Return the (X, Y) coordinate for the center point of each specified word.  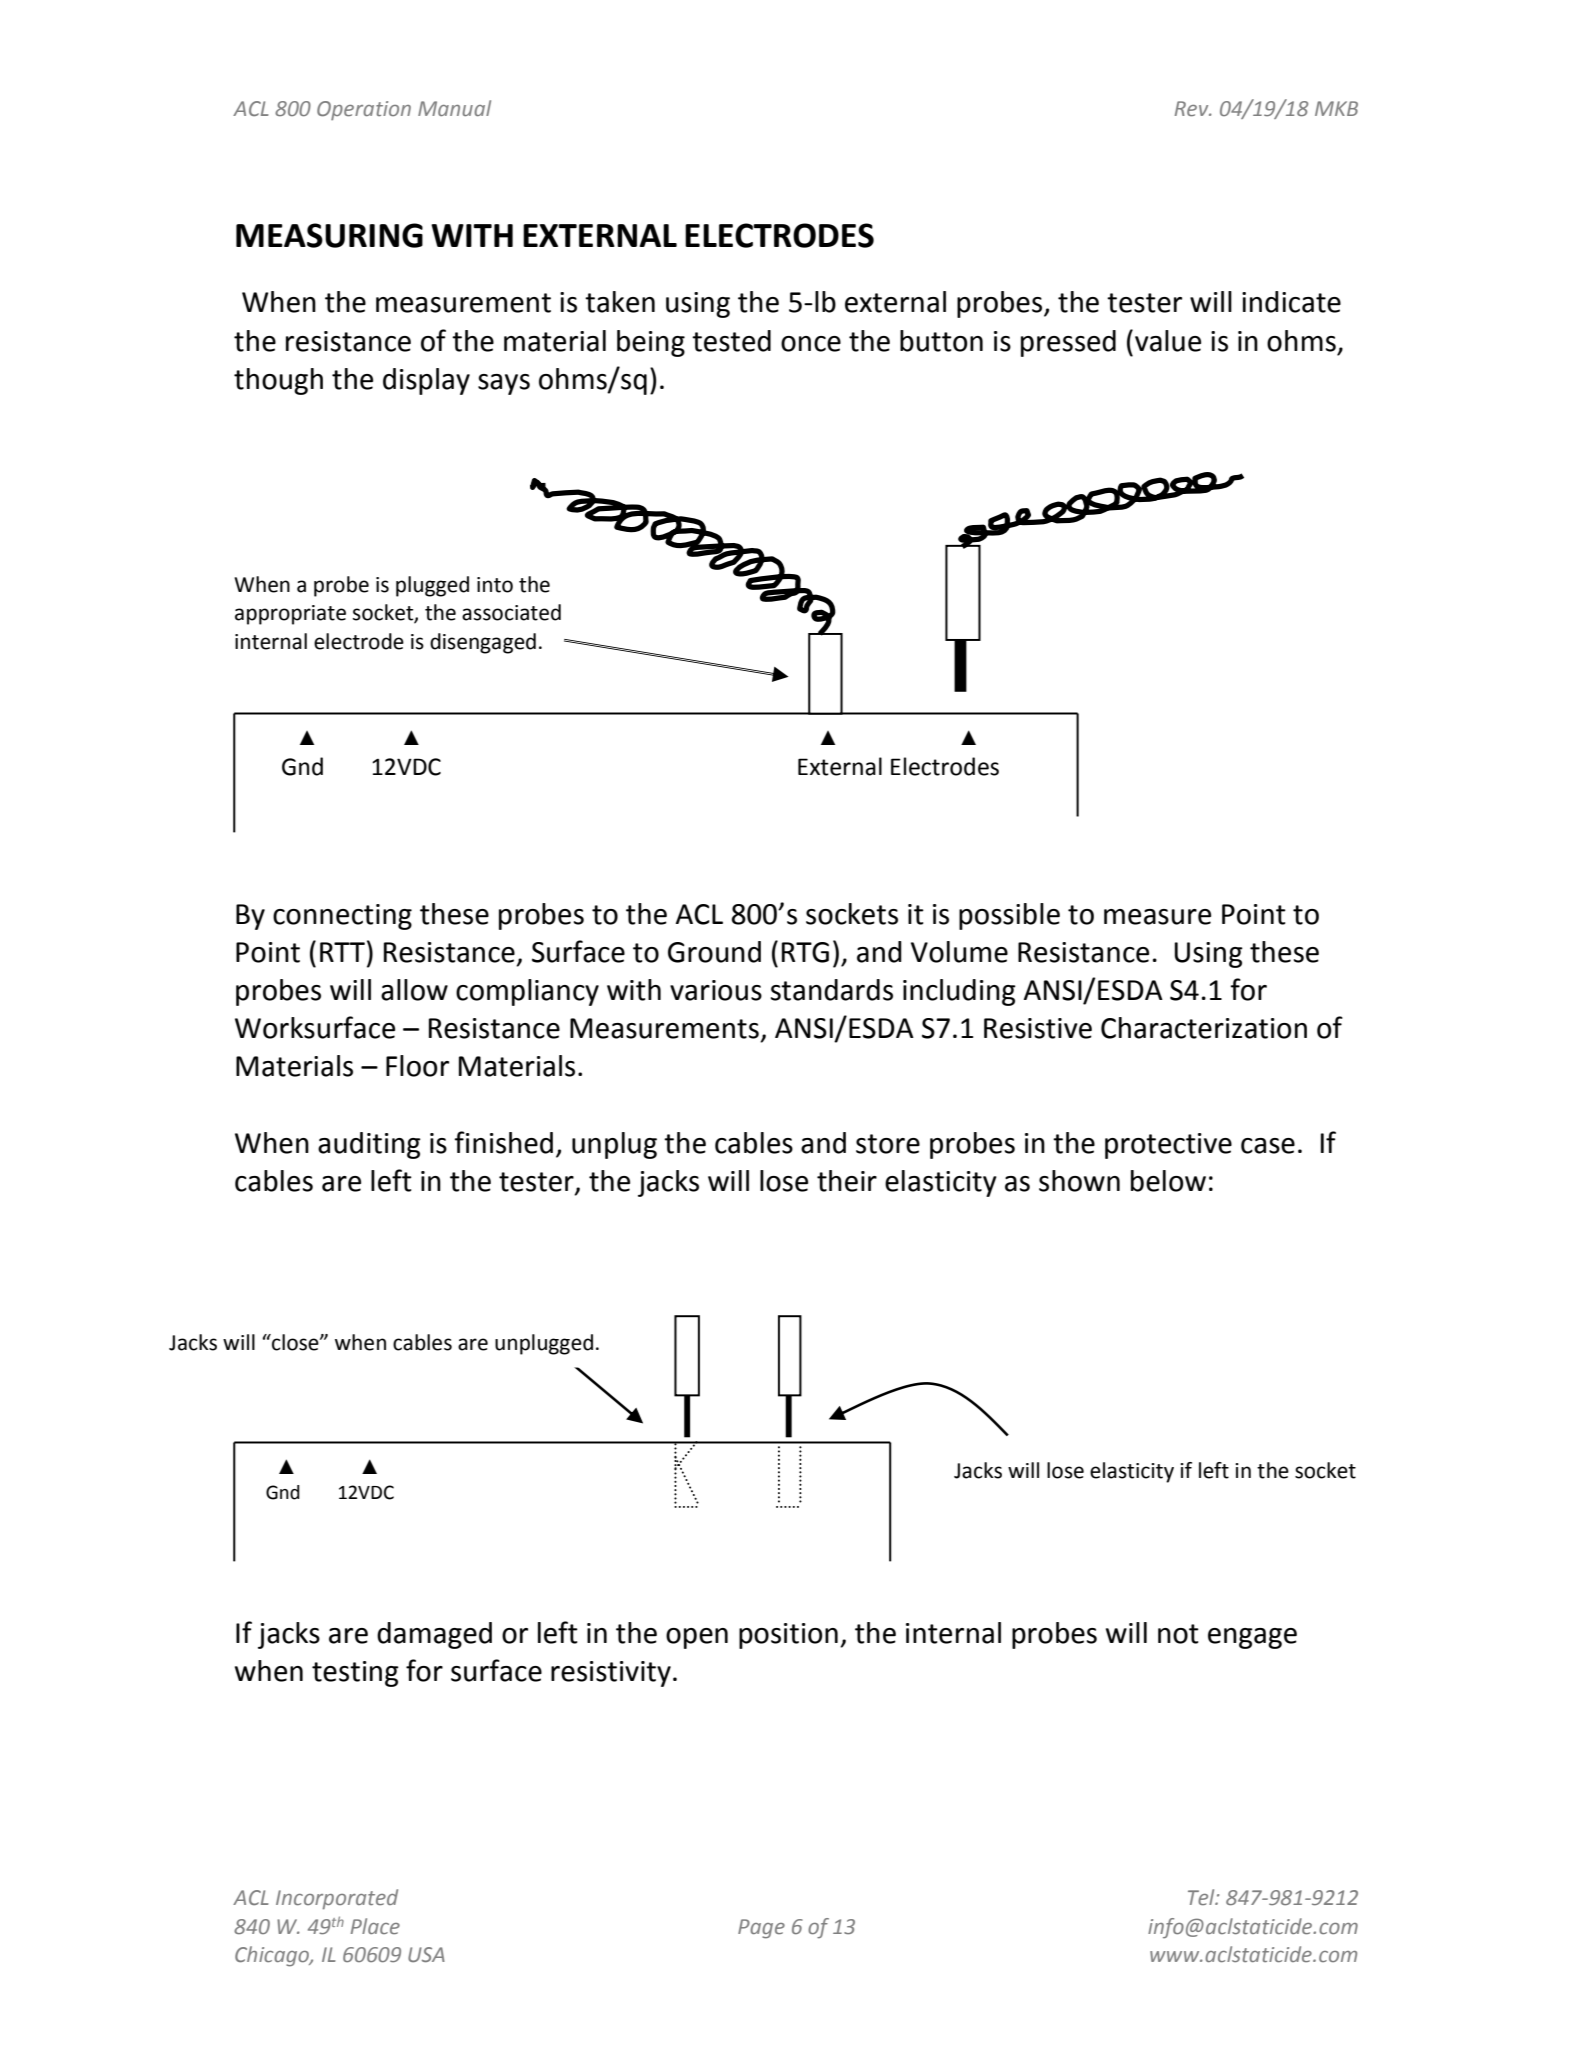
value (1168, 341)
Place (375, 1926)
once (811, 344)
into (495, 585)
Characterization (1204, 1028)
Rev (1193, 108)
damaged (434, 1635)
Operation (364, 110)
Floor (417, 1066)
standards (832, 990)
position (788, 1636)
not (1178, 1634)
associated (511, 612)
